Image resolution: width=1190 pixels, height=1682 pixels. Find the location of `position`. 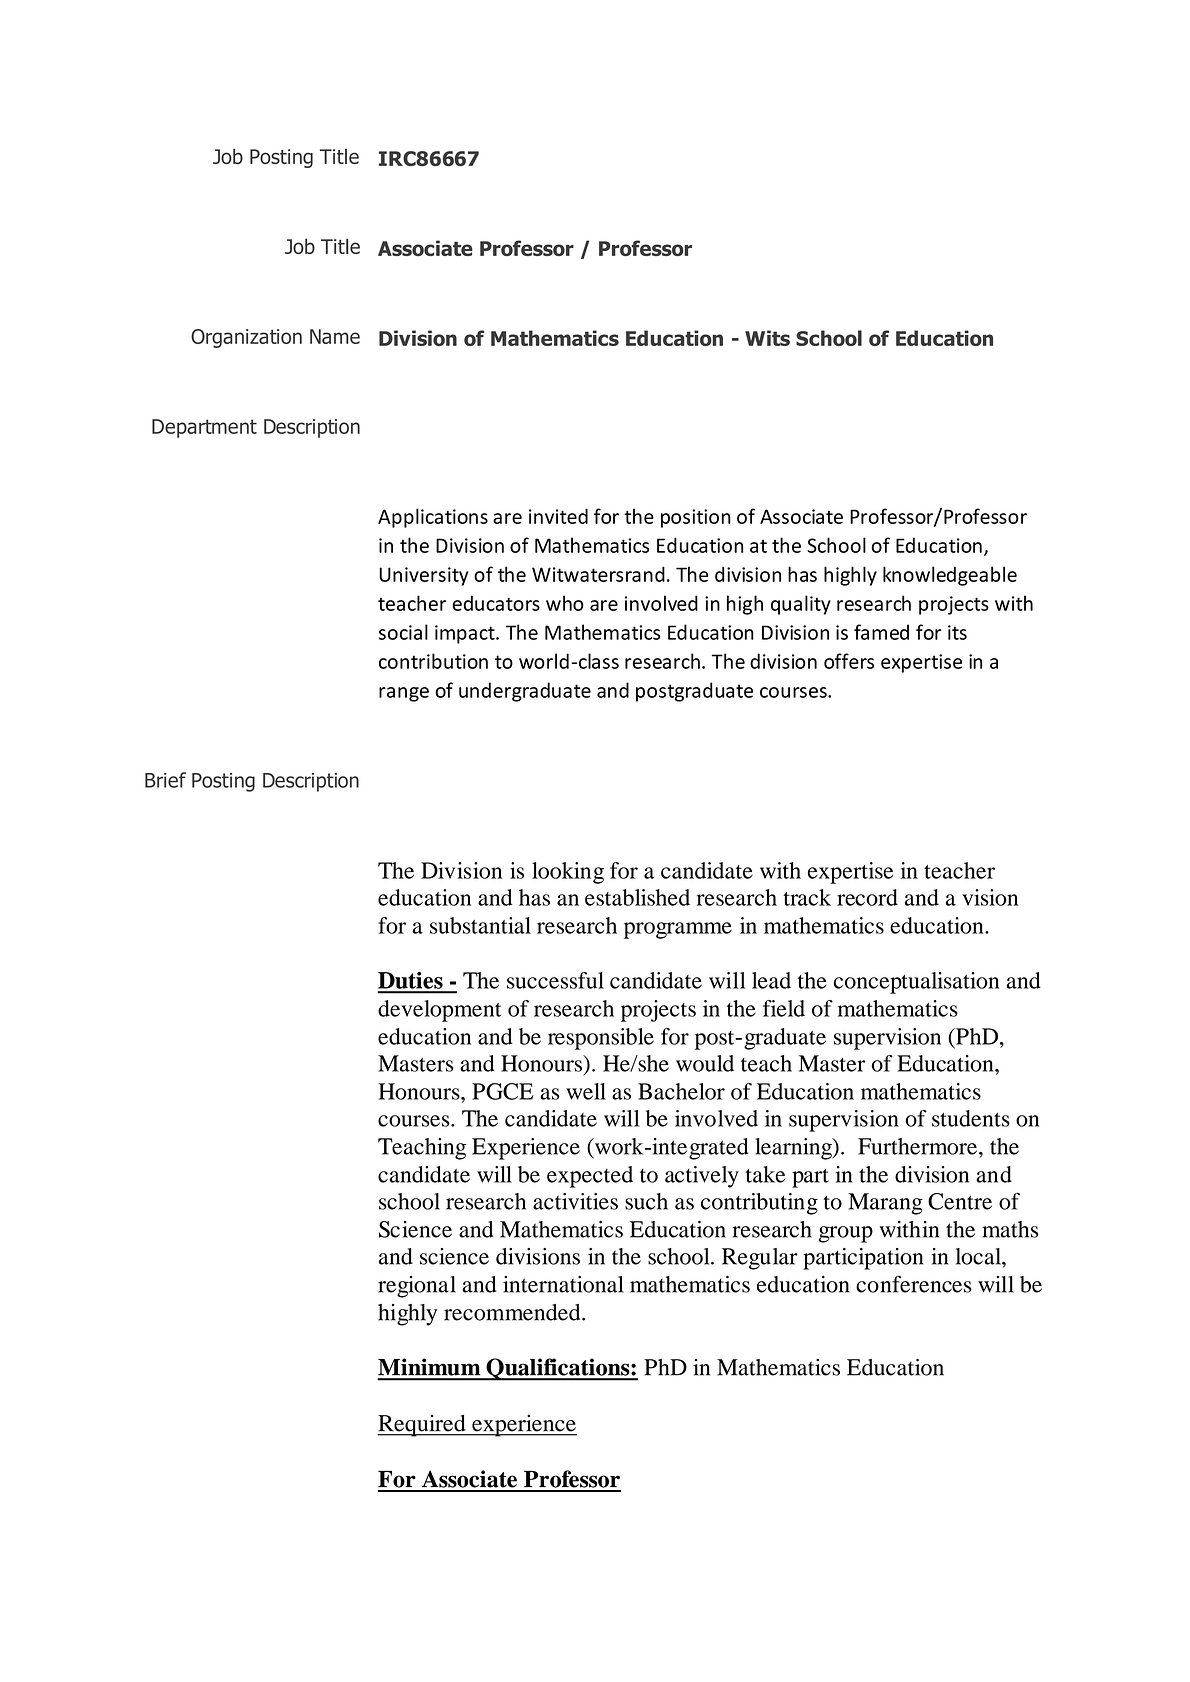

position is located at coordinates (696, 518).
